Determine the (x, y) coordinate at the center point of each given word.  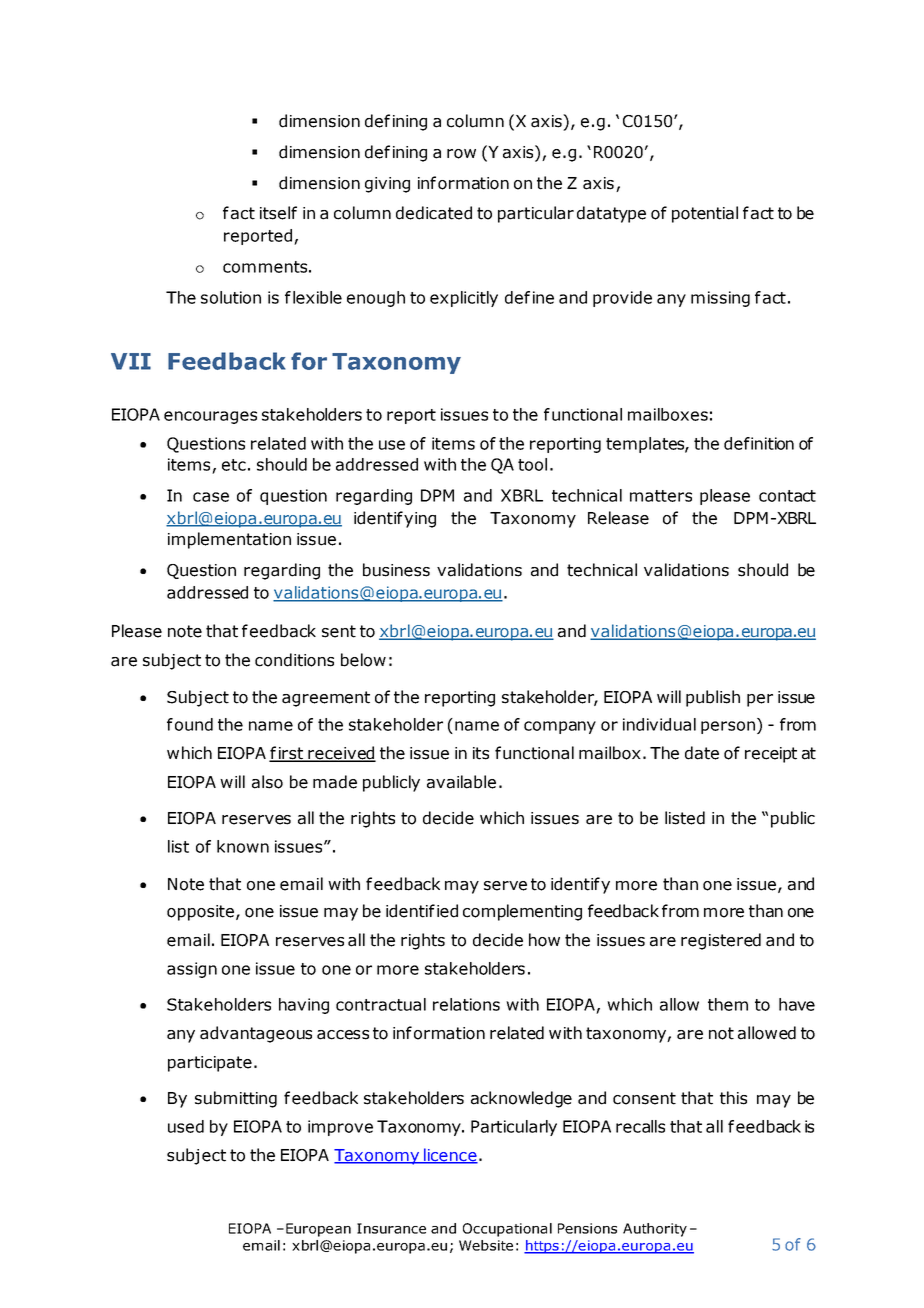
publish (713, 698)
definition (759, 443)
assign (192, 970)
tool (532, 464)
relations (466, 1004)
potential (705, 214)
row (461, 154)
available (461, 782)
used (186, 1126)
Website (486, 1245)
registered (721, 941)
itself (278, 213)
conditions (294, 660)
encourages (210, 417)
